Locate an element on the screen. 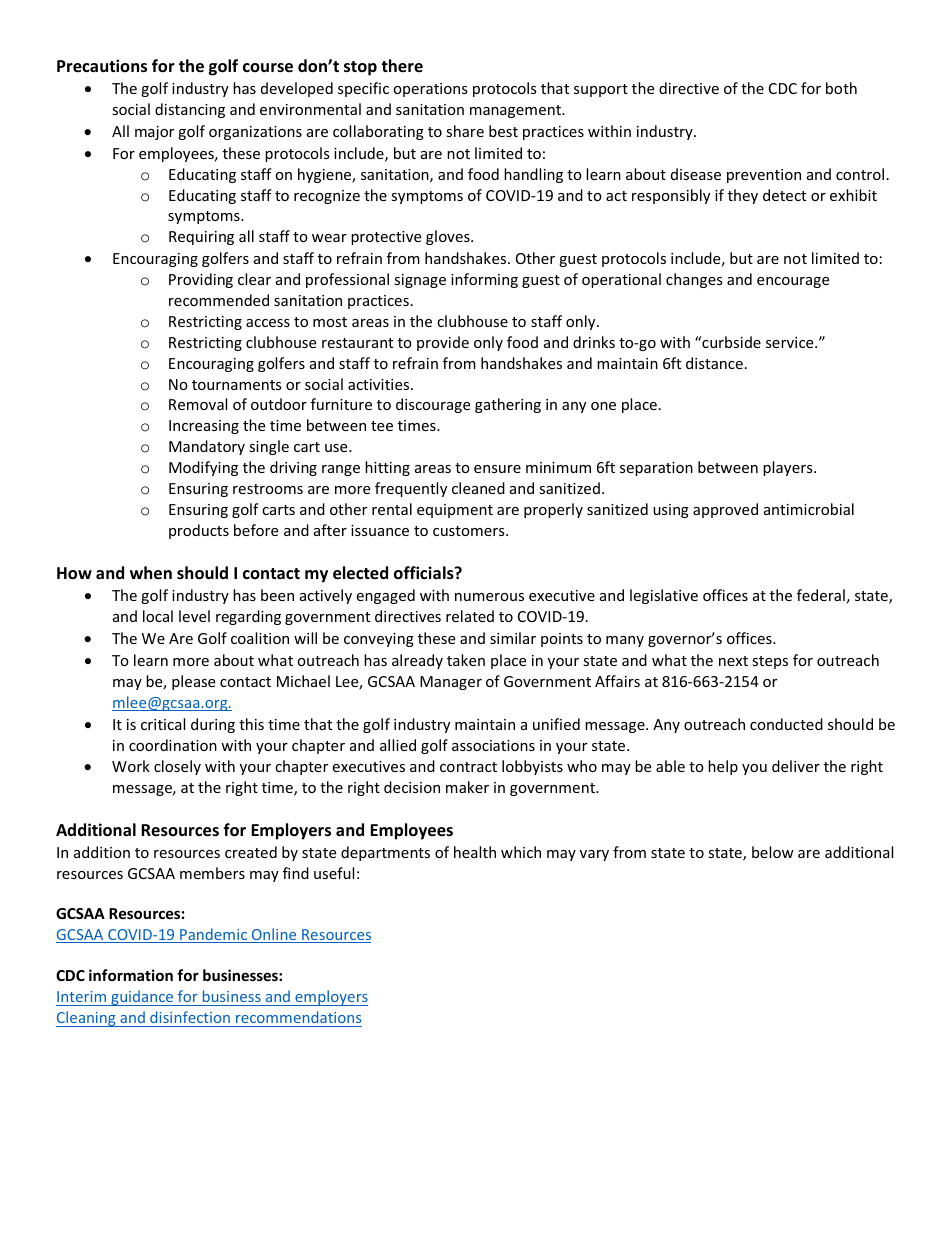 This screenshot has width=952, height=1233. please is located at coordinates (193, 682).
